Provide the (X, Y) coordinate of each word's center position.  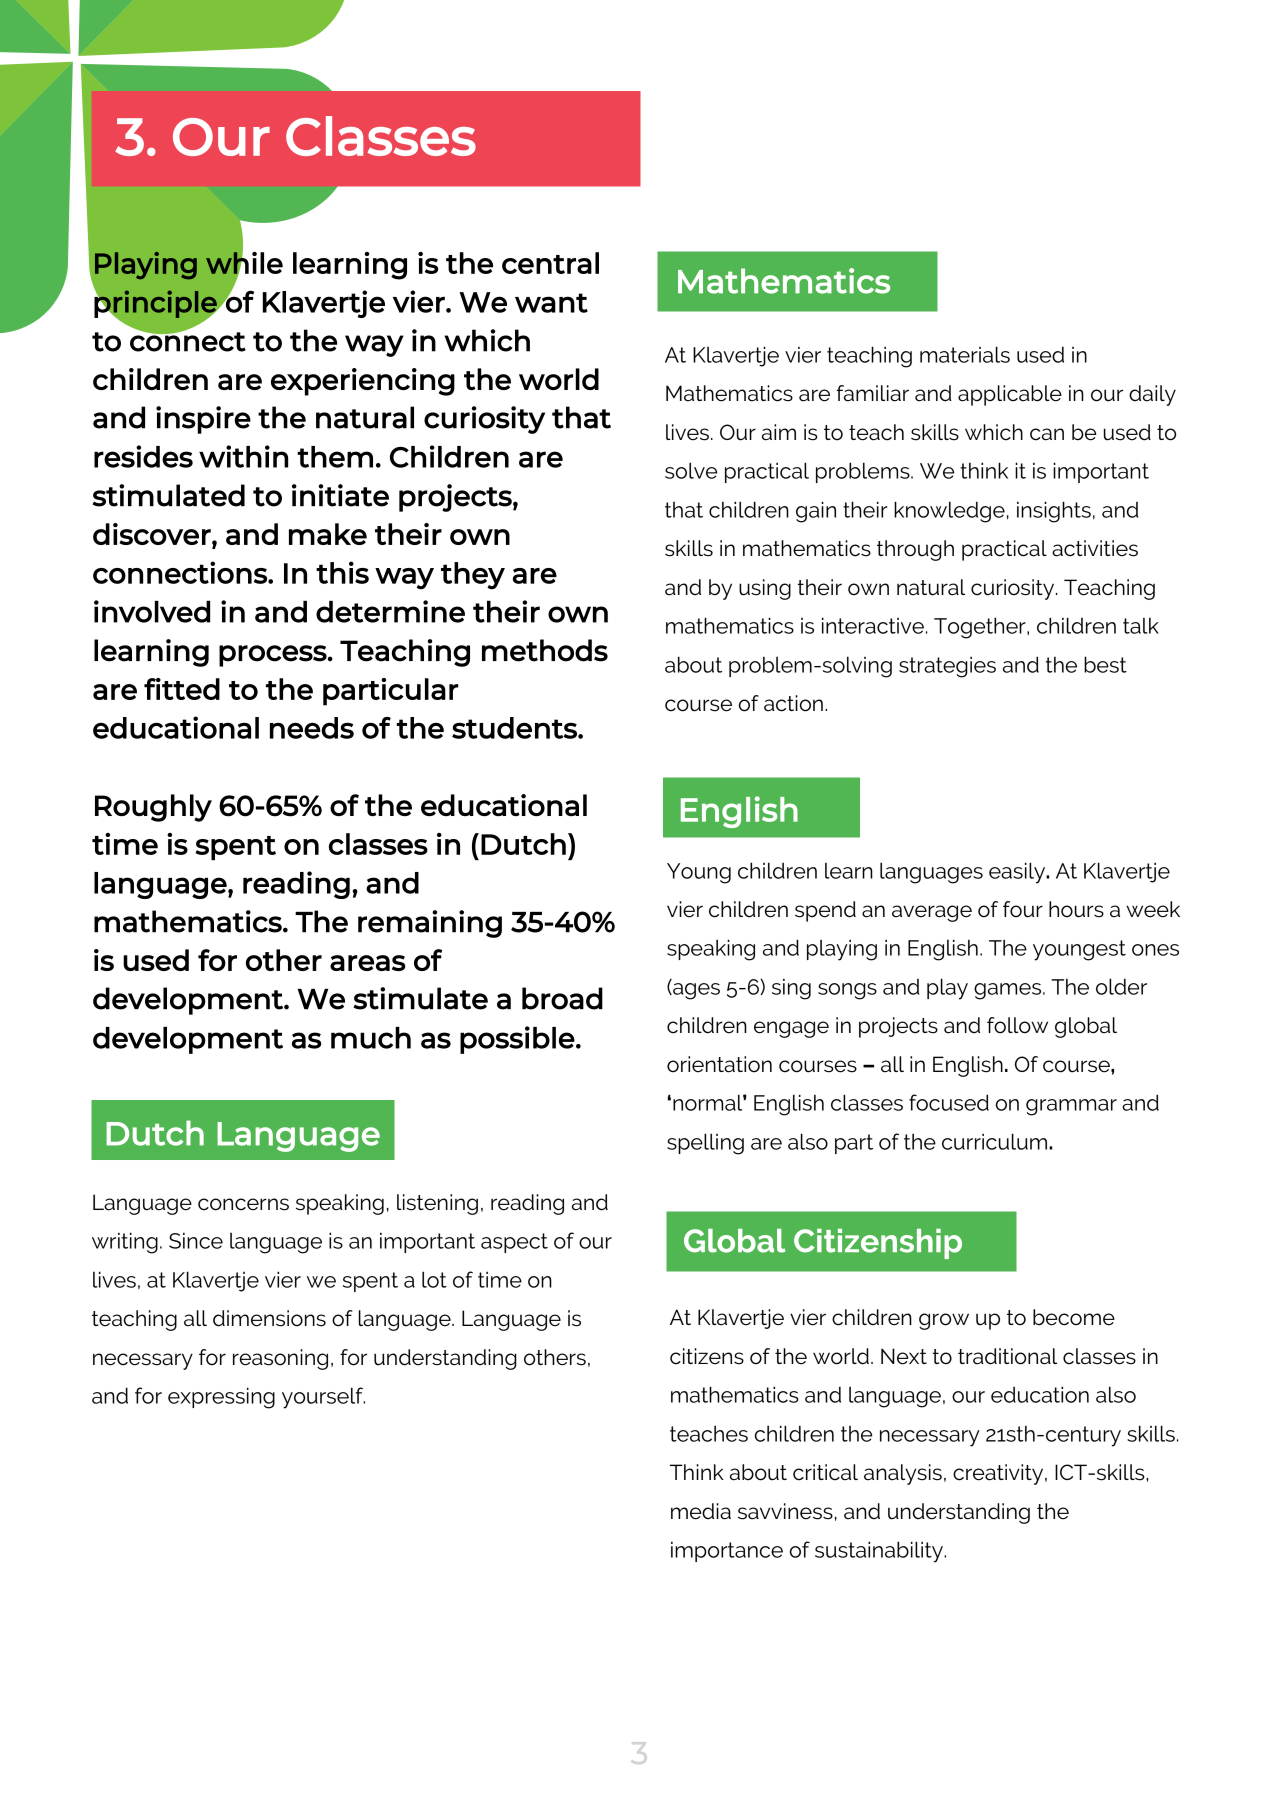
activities (1095, 548)
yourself (323, 1398)
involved (152, 611)
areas (368, 963)
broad (562, 998)
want (551, 303)
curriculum (996, 1141)
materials (965, 354)
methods (545, 650)
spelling (705, 1144)
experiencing (363, 382)
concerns (243, 1204)
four (1023, 909)
